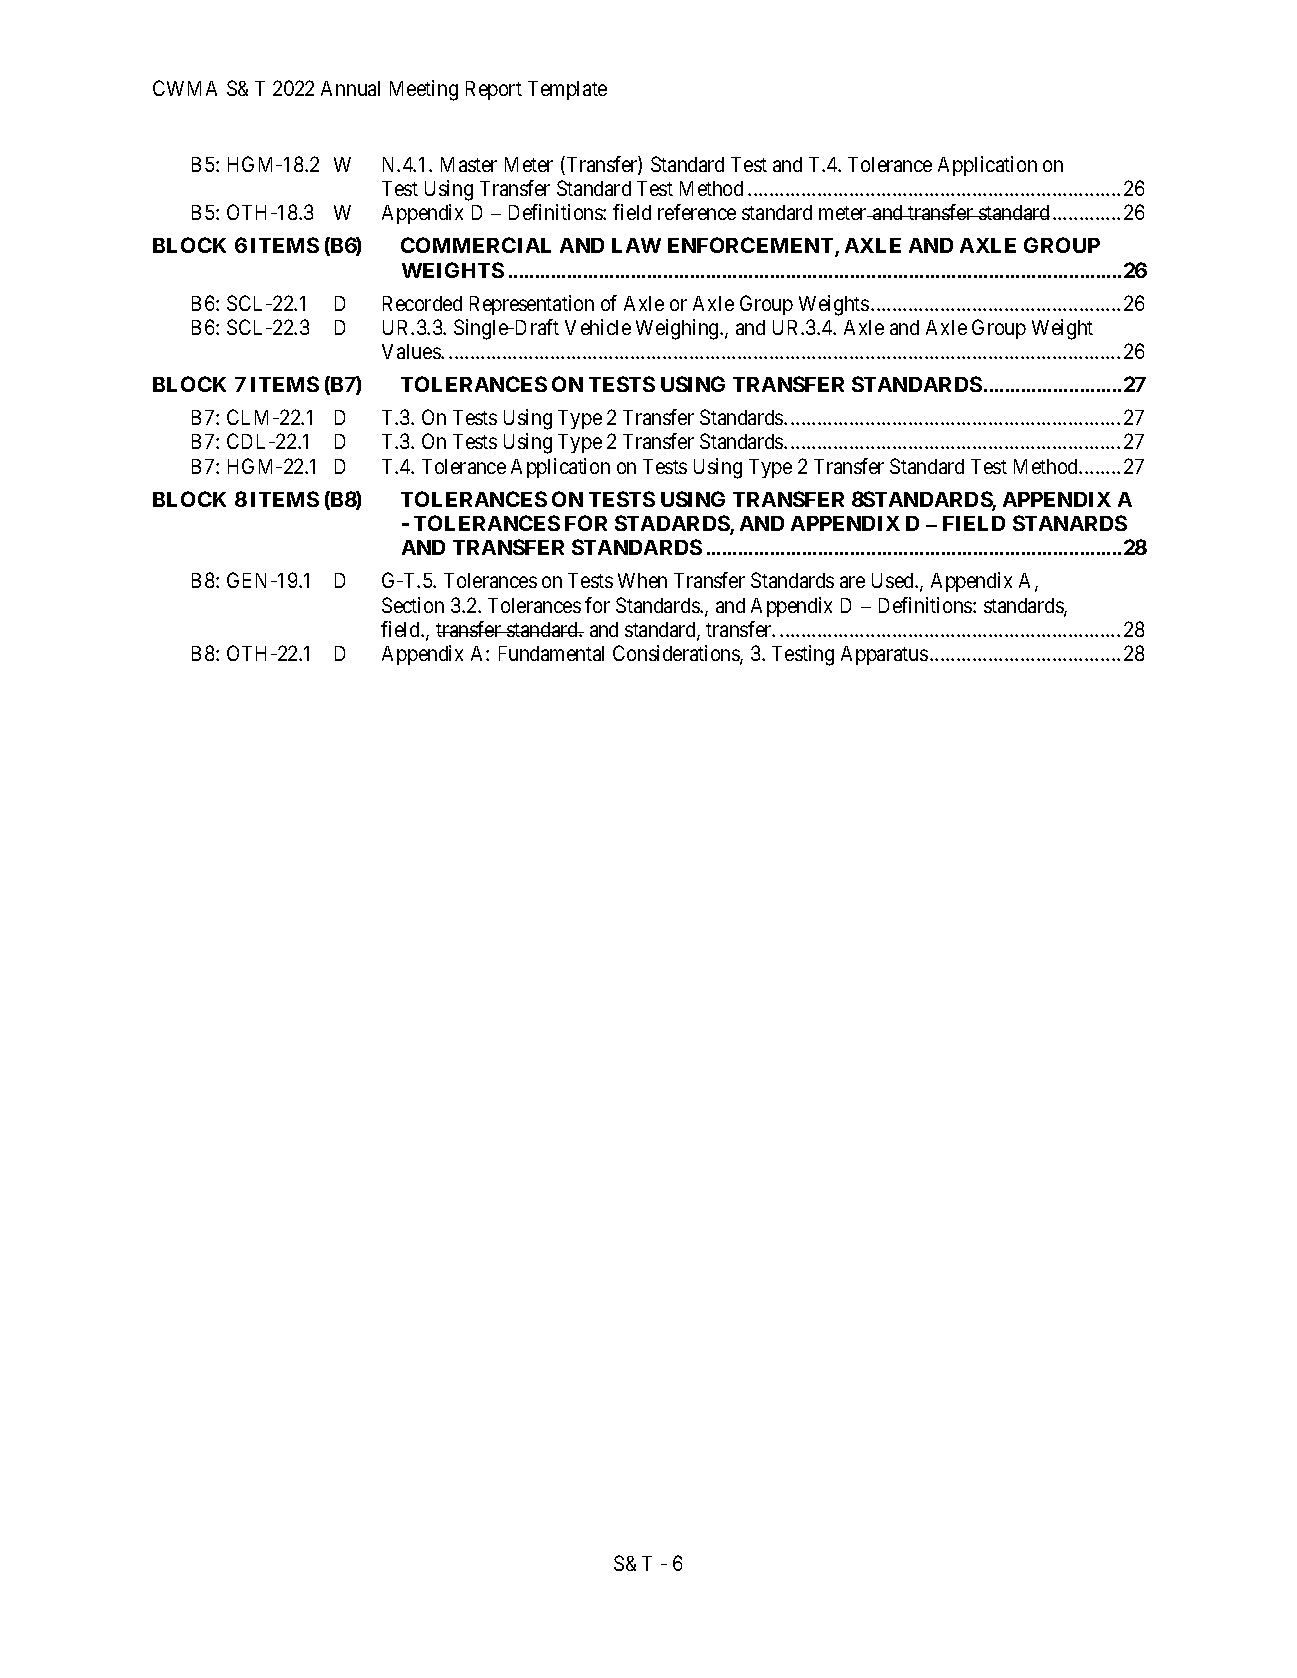 The image size is (1297, 1678). What do you see at coordinates (567, 90) in the page?
I see `Template` at bounding box center [567, 90].
